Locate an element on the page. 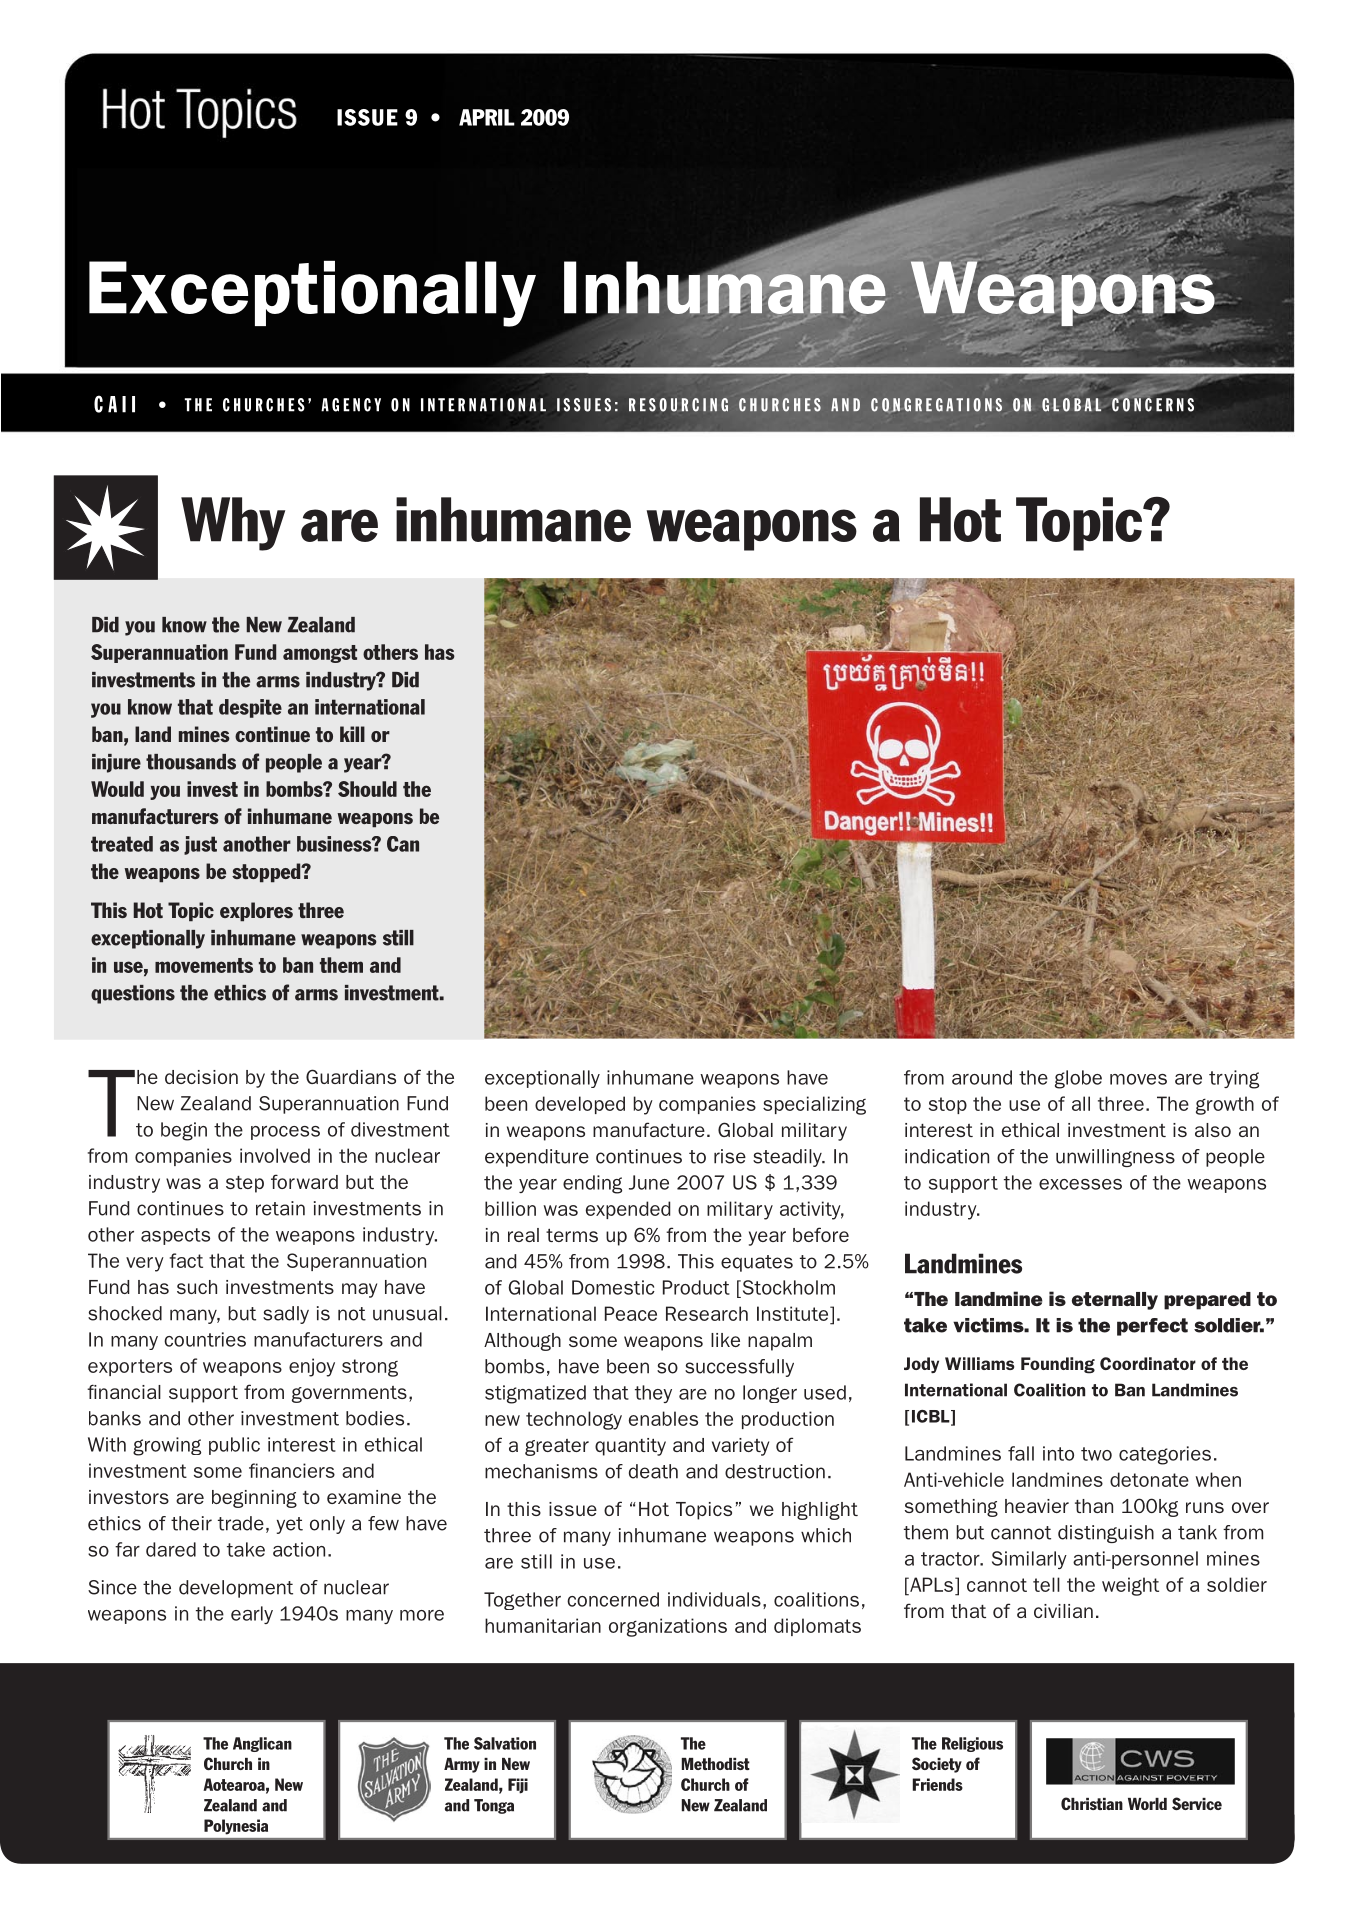 Image resolution: width=1359 pixels, height=1922 pixels. Polynesia is located at coordinates (236, 1827).
